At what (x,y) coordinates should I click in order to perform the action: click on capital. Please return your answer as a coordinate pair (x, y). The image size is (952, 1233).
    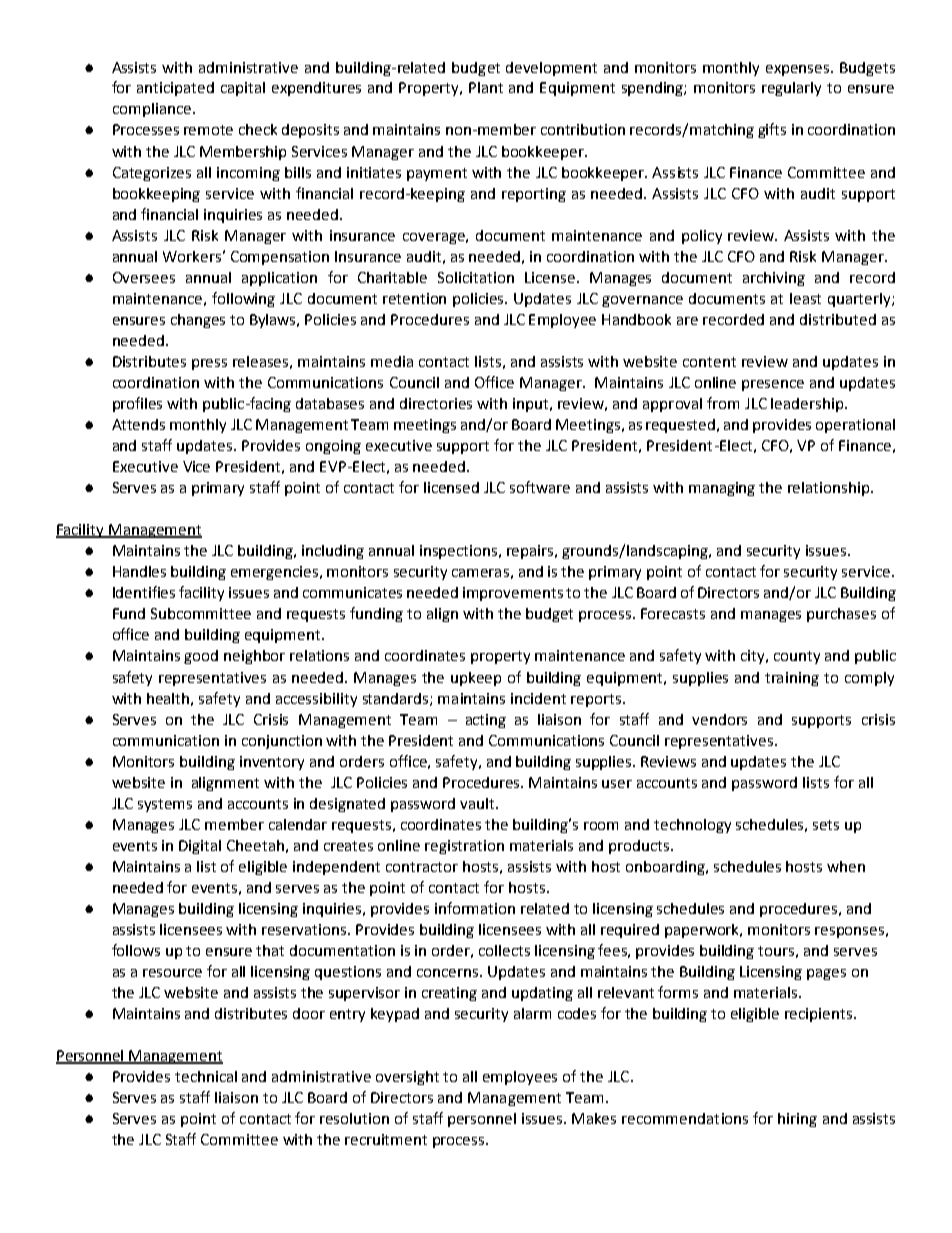
    Looking at the image, I should click on (243, 89).
